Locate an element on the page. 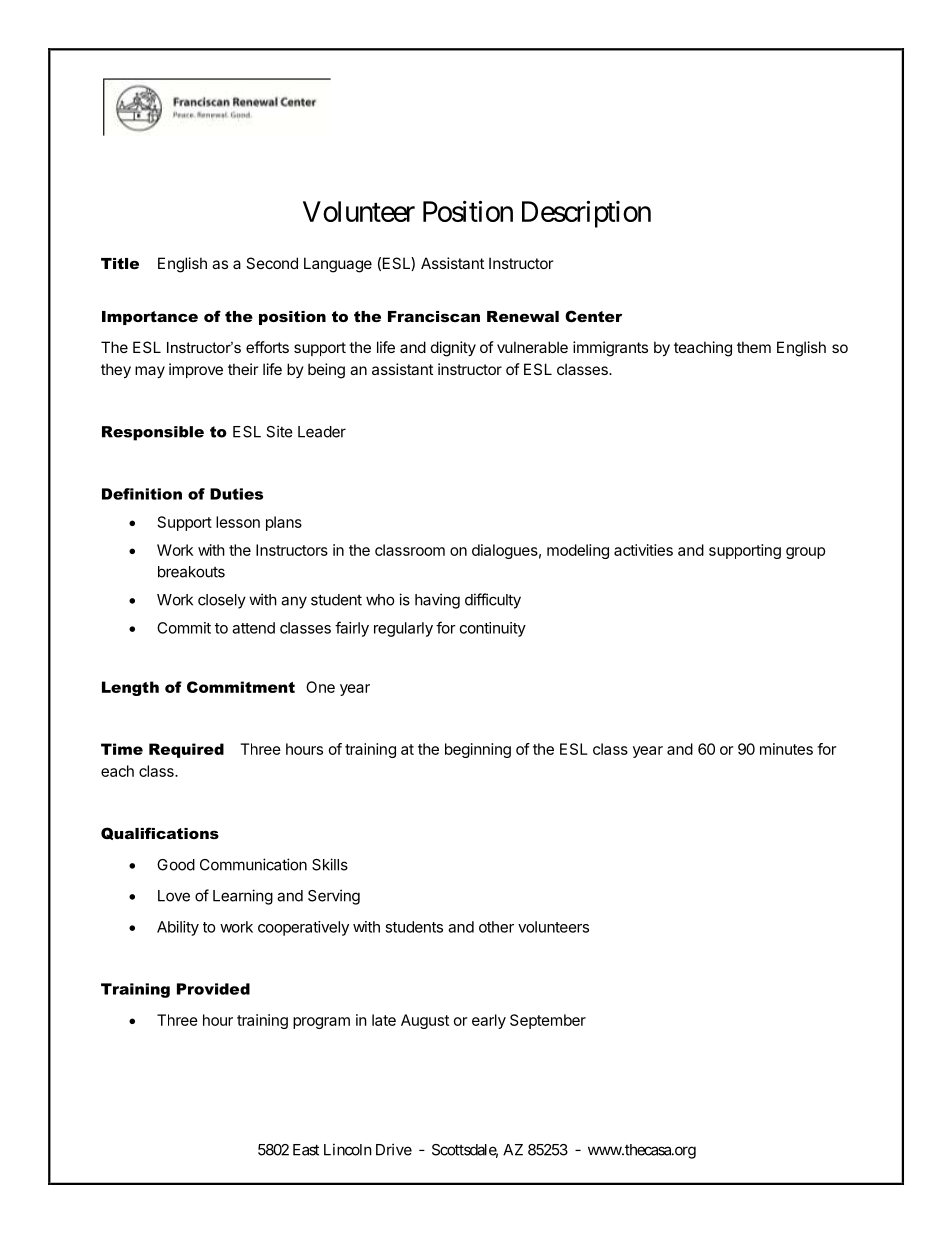 Image resolution: width=952 pixels, height=1233 pixels. Franciscan is located at coordinates (434, 316).
